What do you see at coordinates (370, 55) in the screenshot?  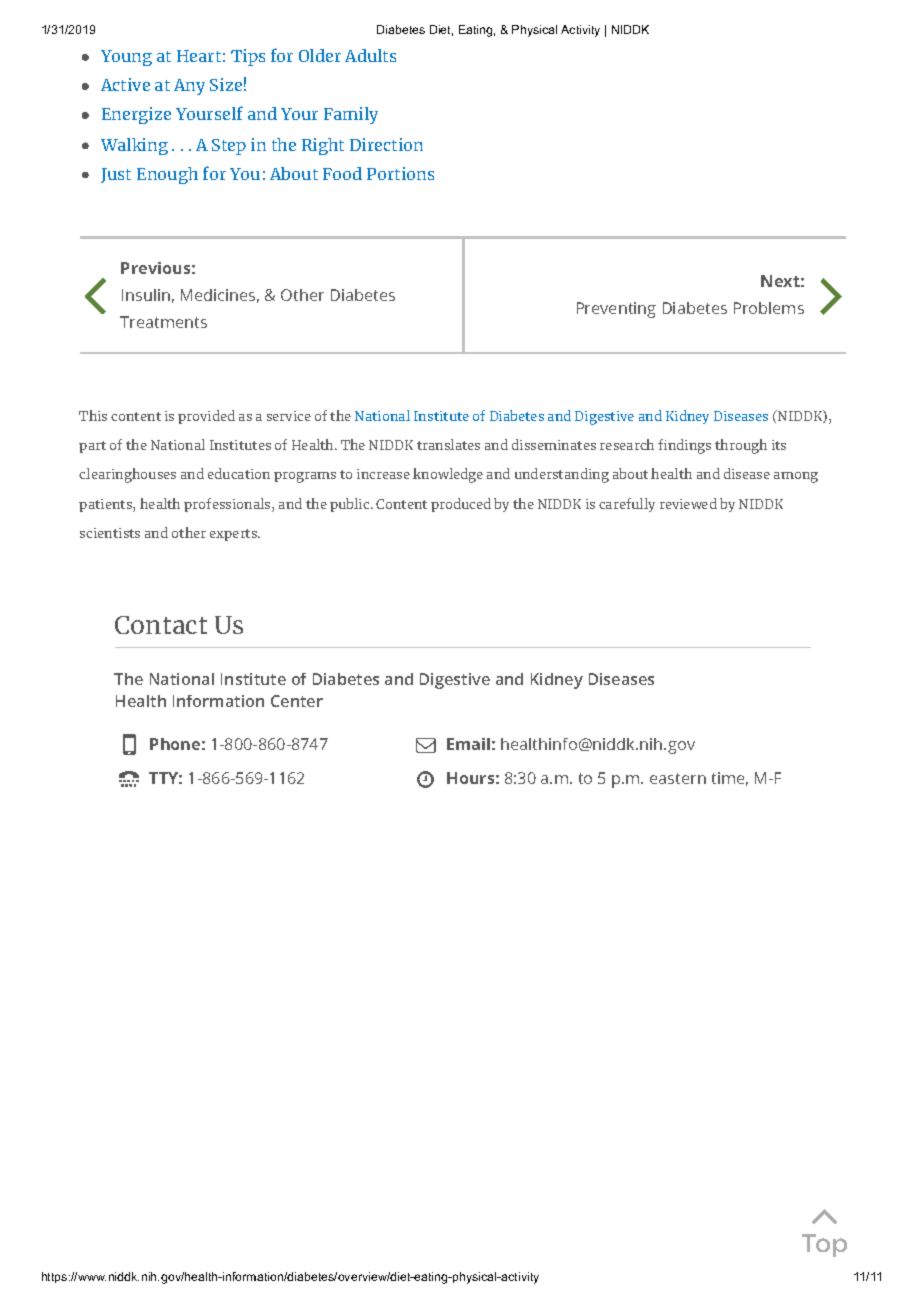 I see `Adults` at bounding box center [370, 55].
